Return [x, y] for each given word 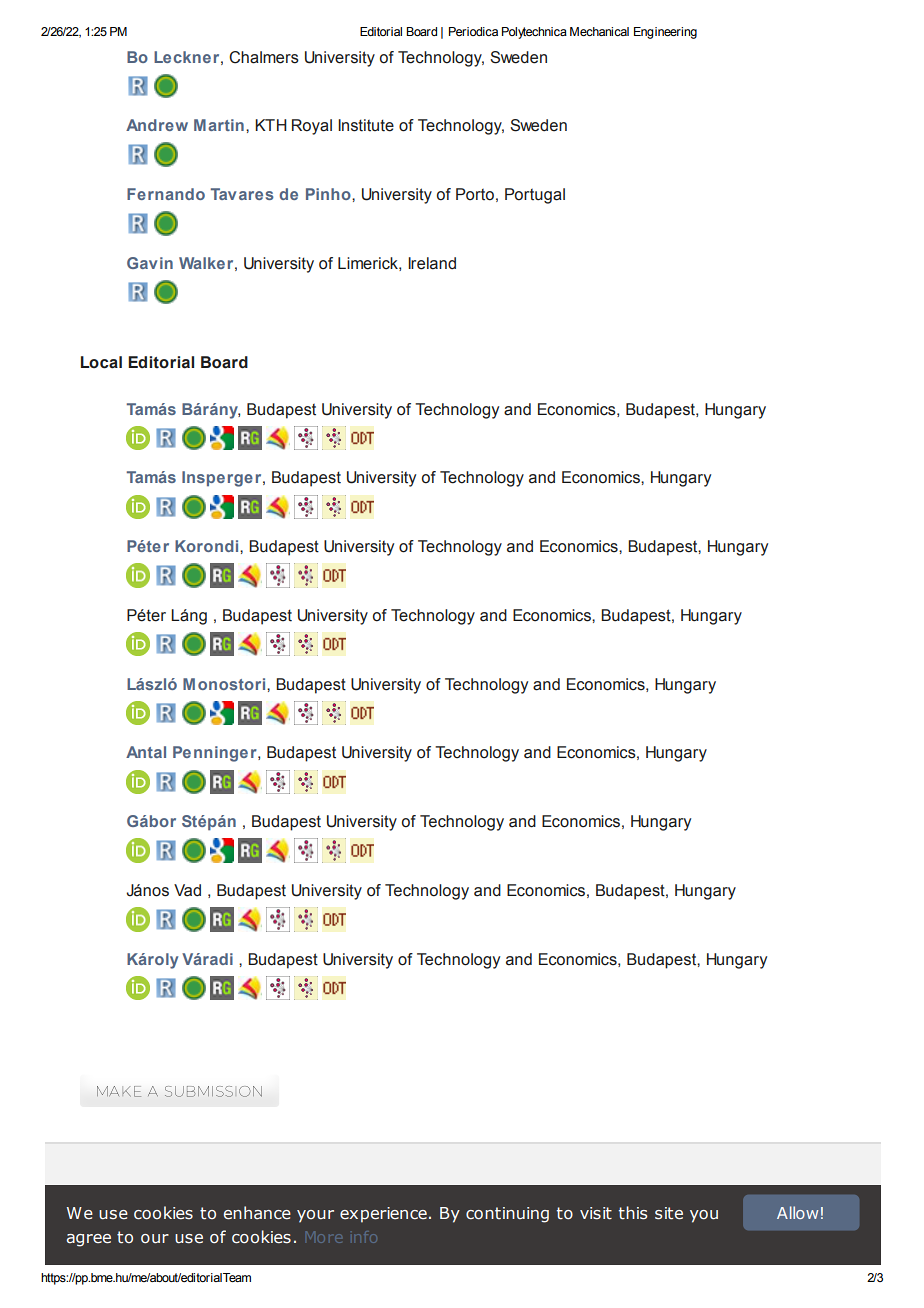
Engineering [665, 33]
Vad [187, 890]
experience [383, 1215]
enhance [257, 1212]
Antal [146, 752]
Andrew [157, 125]
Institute [366, 125]
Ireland [432, 263]
